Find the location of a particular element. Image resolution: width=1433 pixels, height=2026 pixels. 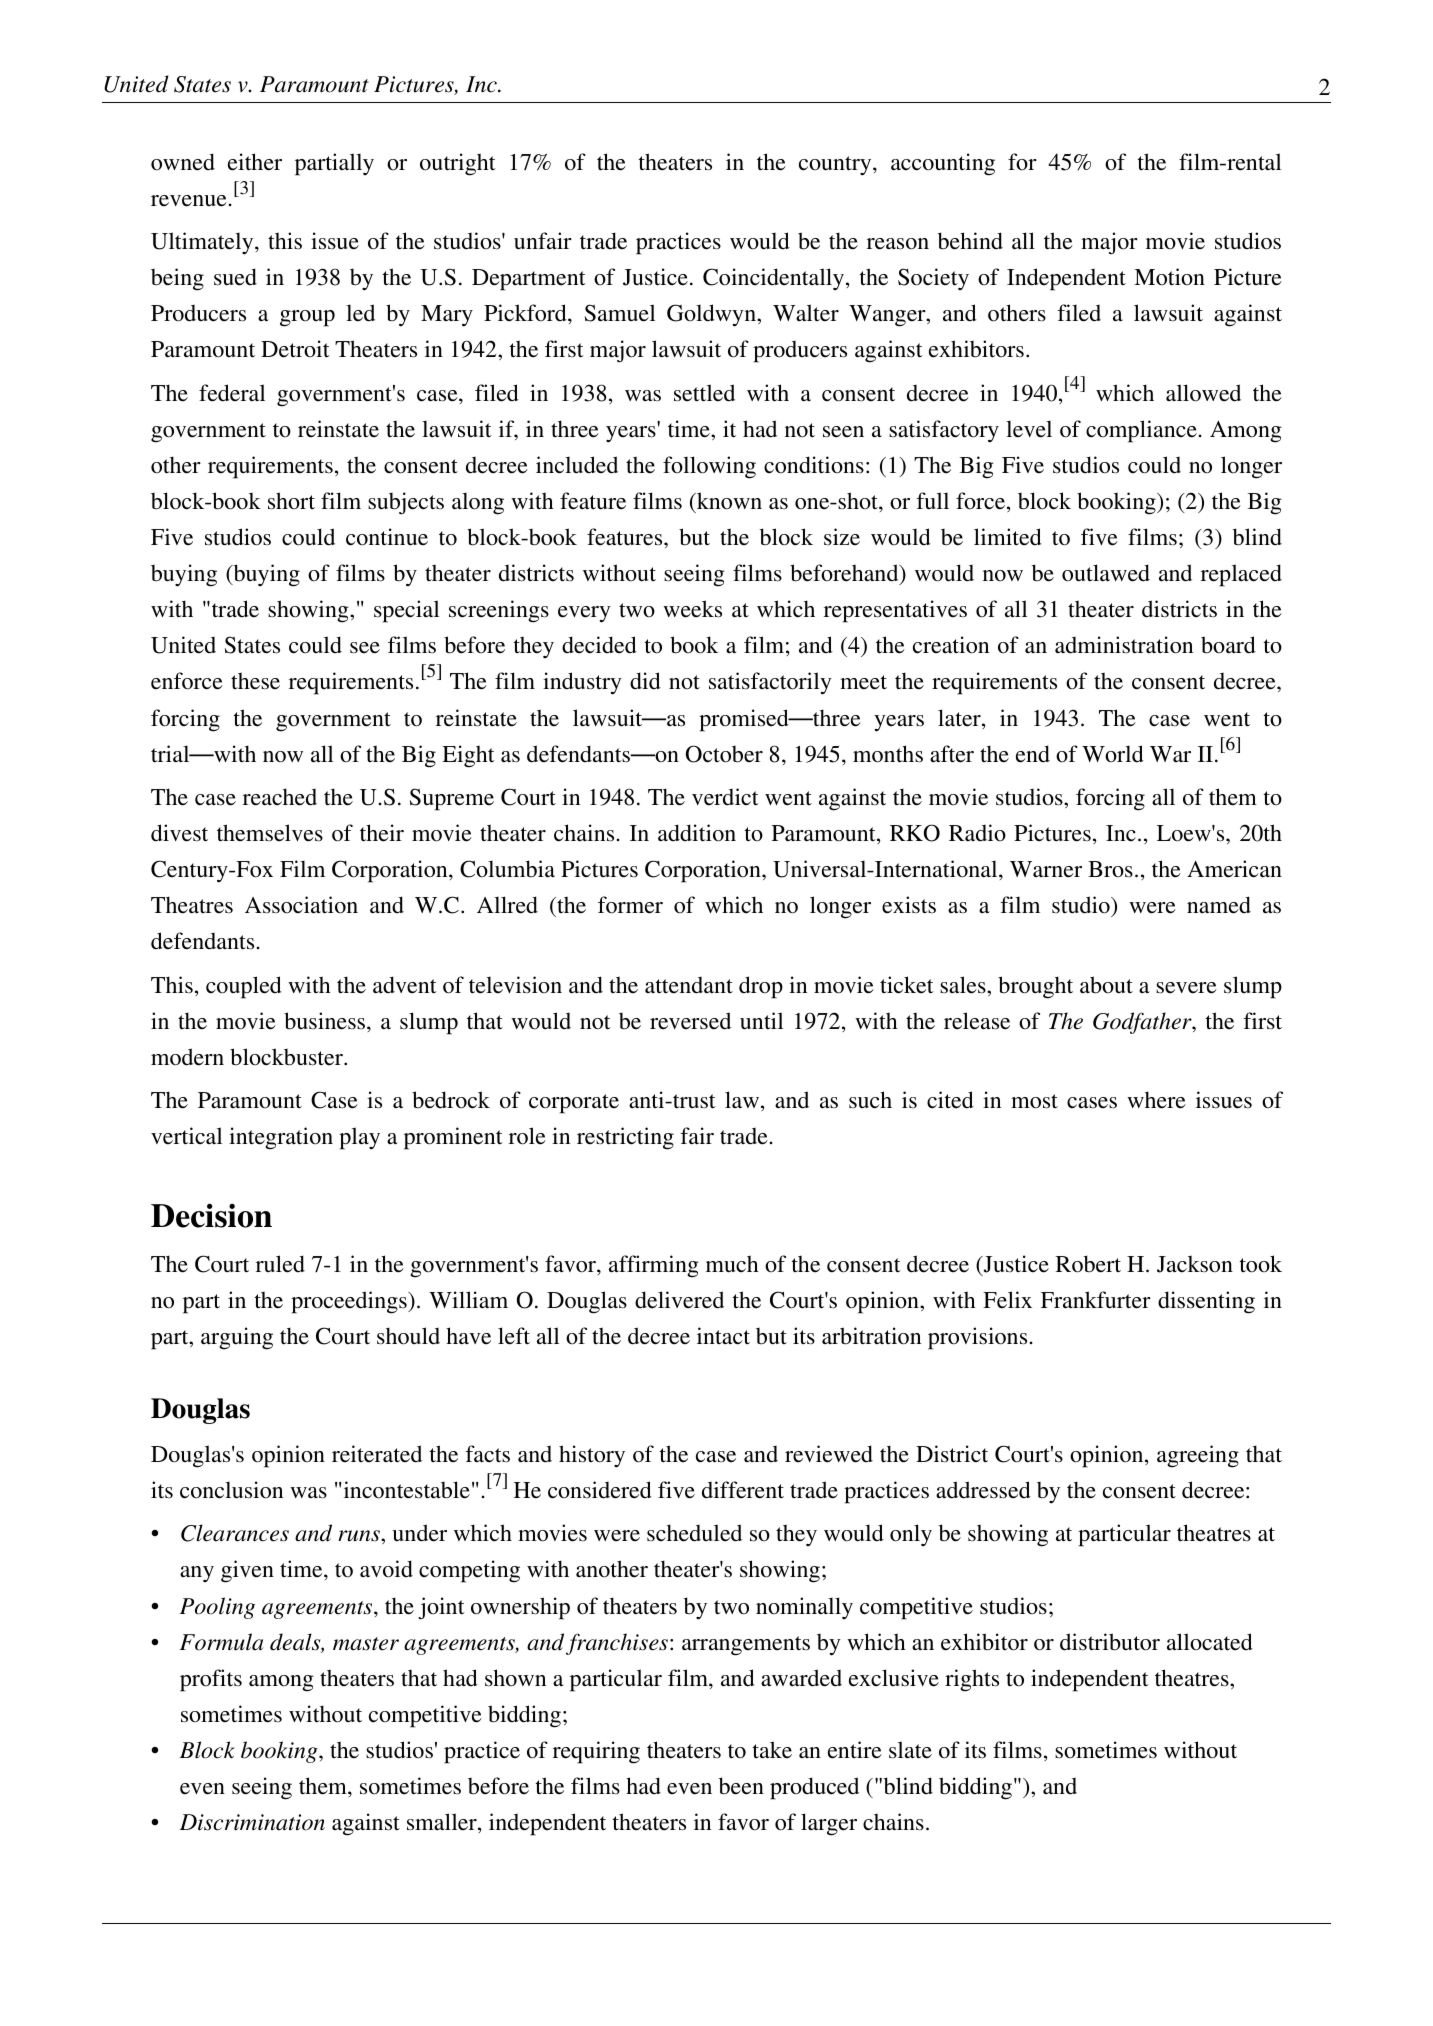

Motion is located at coordinates (1169, 277).
